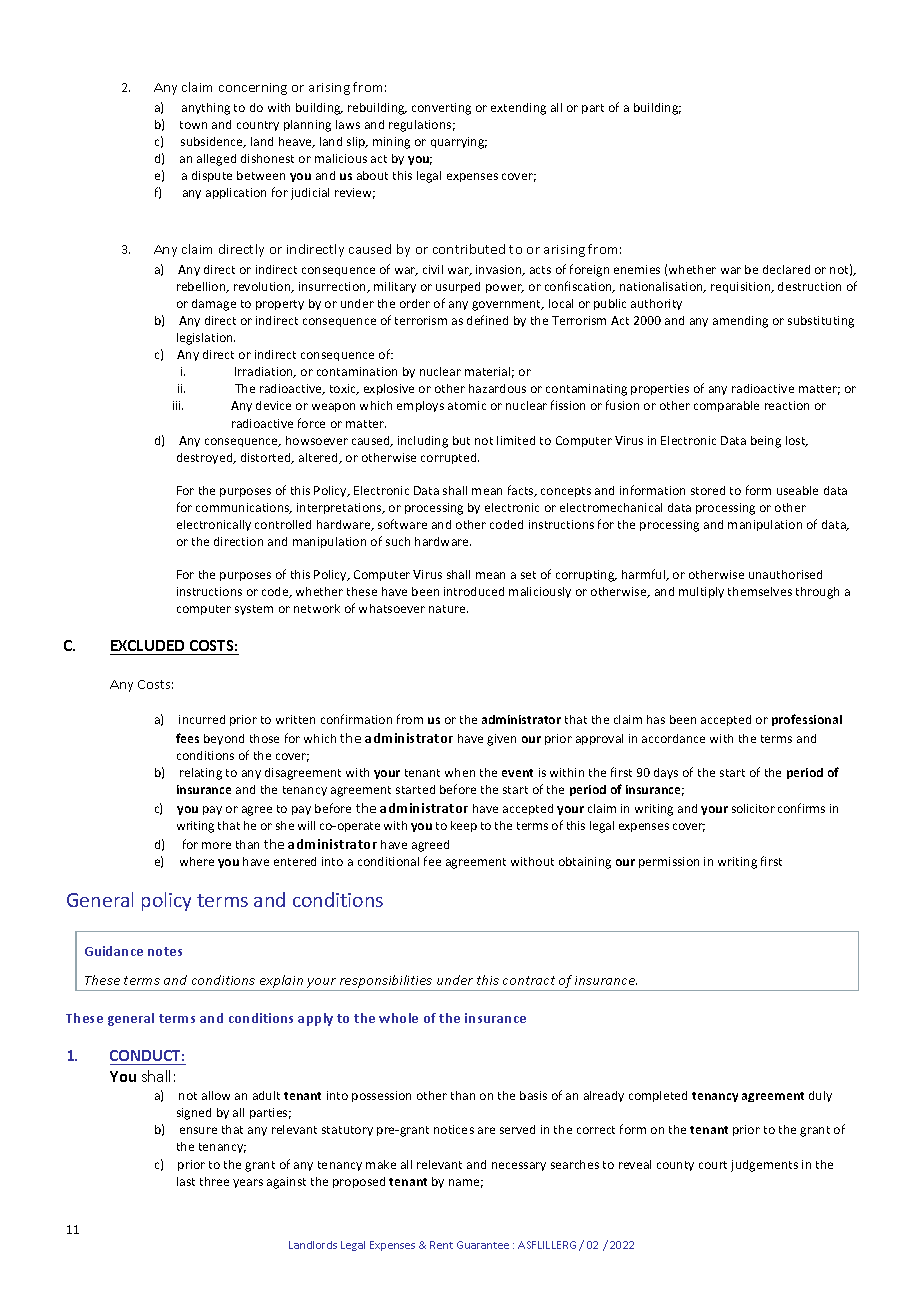 This document has height=1308, width=924. Describe the element at coordinates (147, 645) in the document. I see `EXCLUDED` at that location.
